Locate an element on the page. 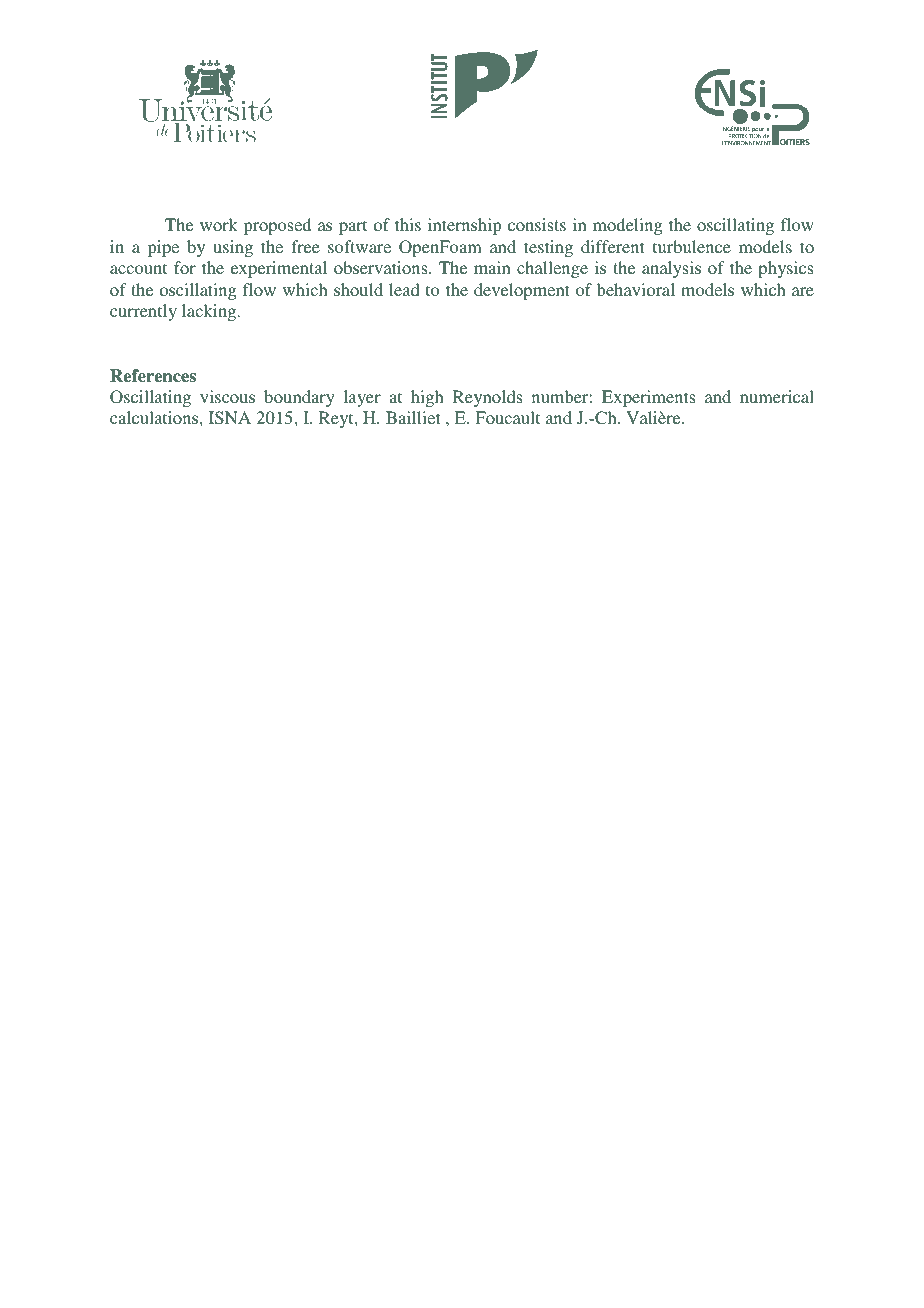 This document has height=1308, width=924. lacking is located at coordinates (210, 312).
